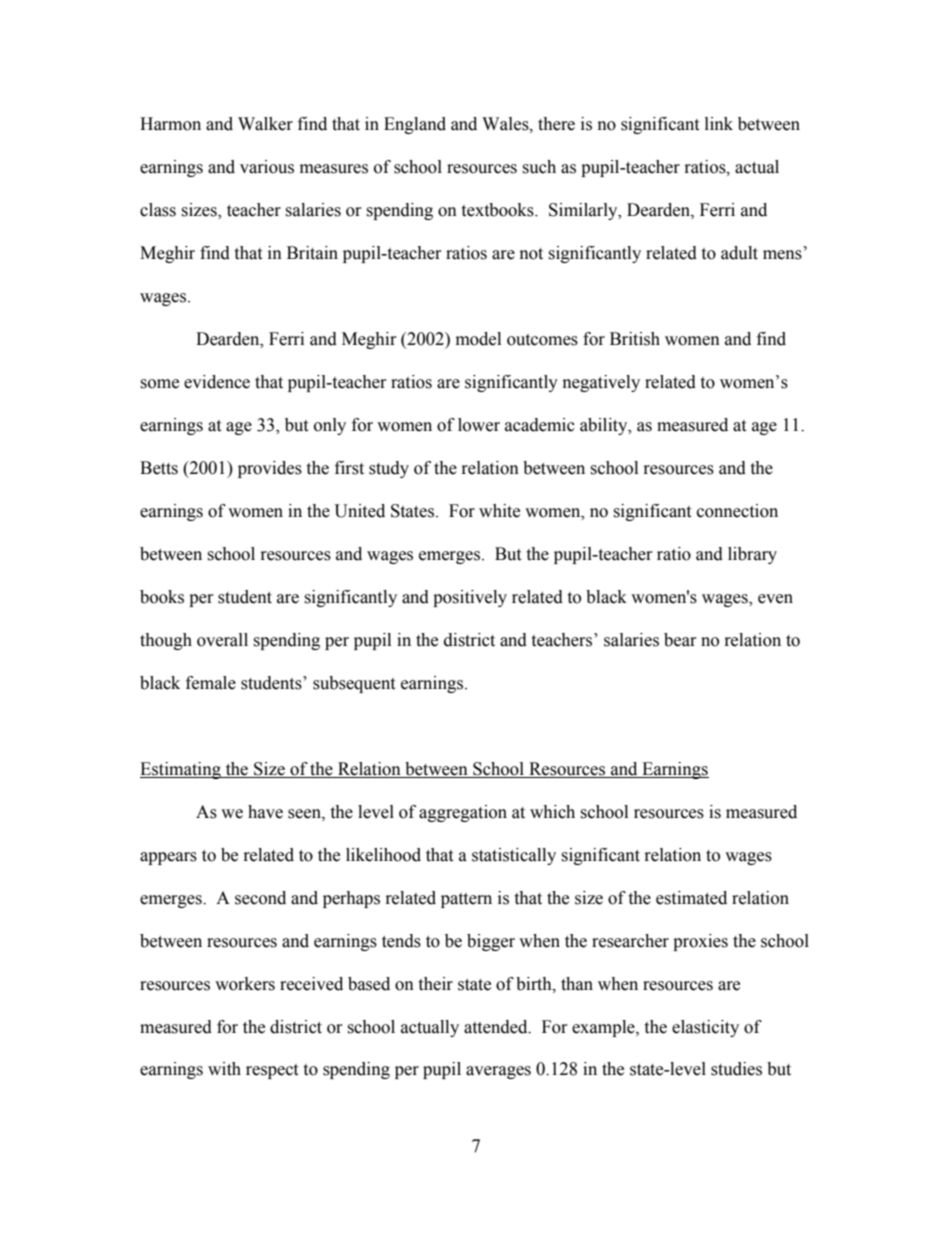 Image resolution: width=952 pixels, height=1233 pixels. I want to click on attended, so click(497, 1027).
